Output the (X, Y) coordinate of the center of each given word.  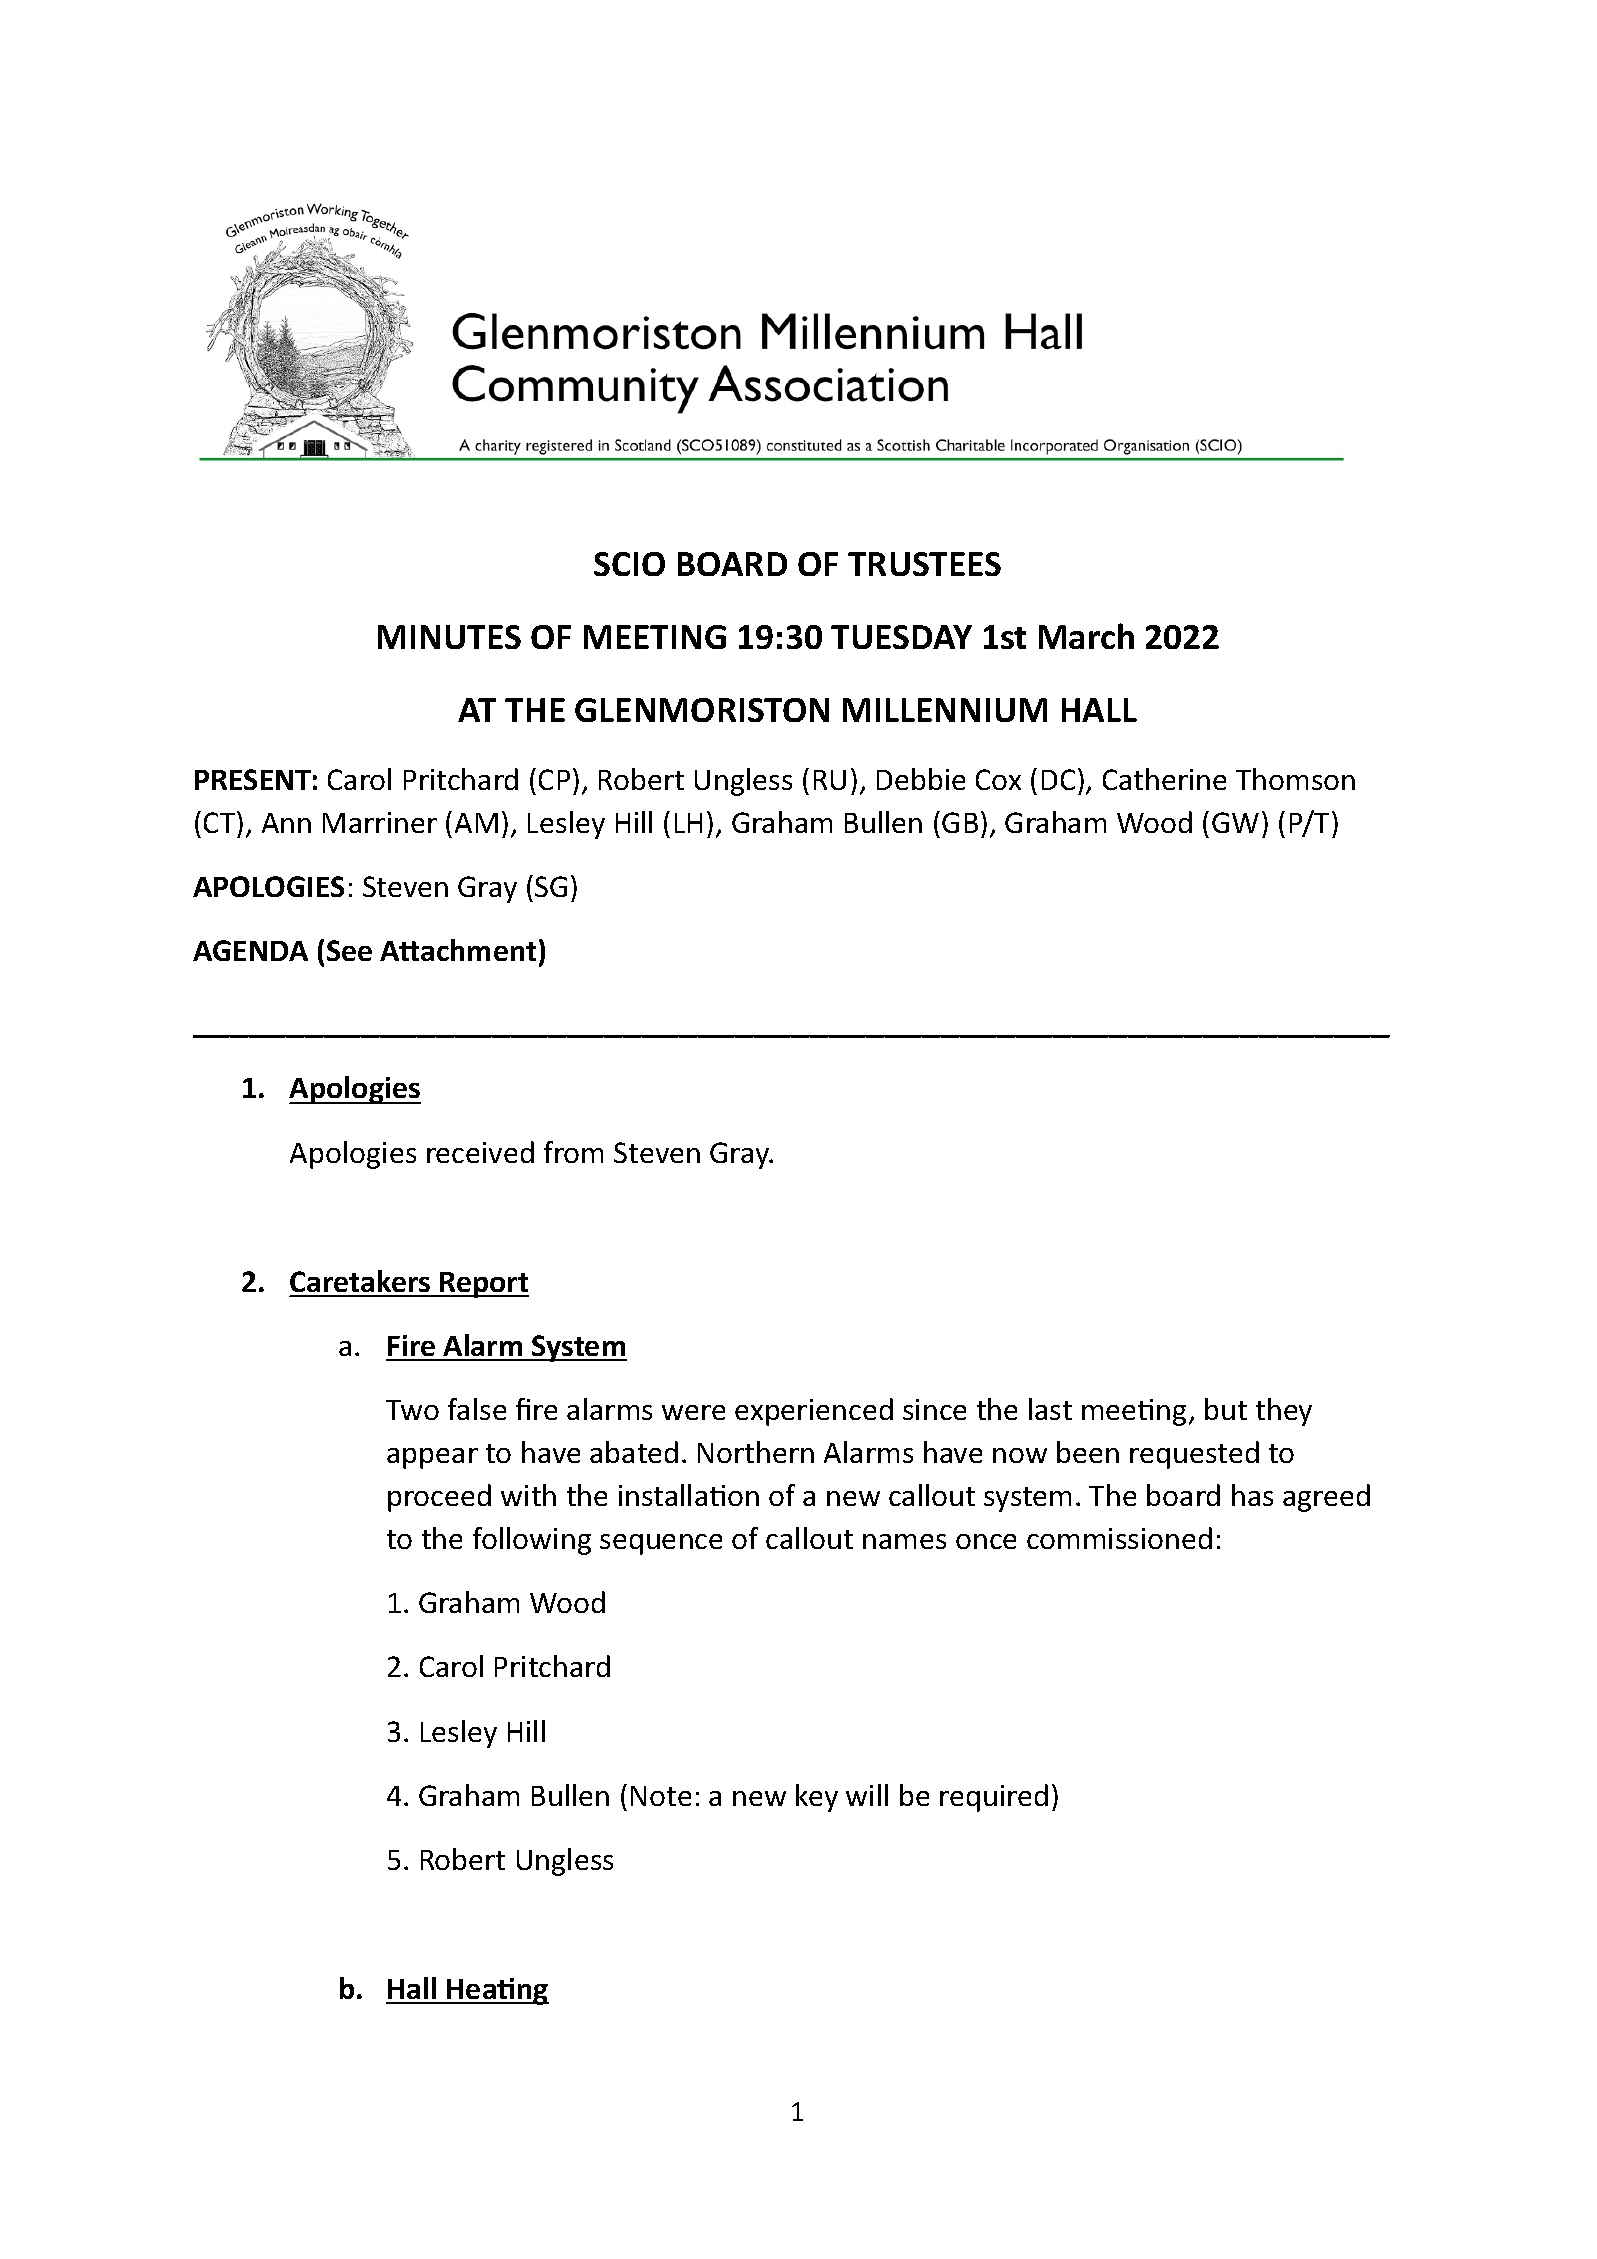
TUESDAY (901, 637)
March (1086, 636)
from (573, 1152)
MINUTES (449, 637)
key (817, 1798)
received (480, 1152)
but (1226, 1409)
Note (661, 1796)
